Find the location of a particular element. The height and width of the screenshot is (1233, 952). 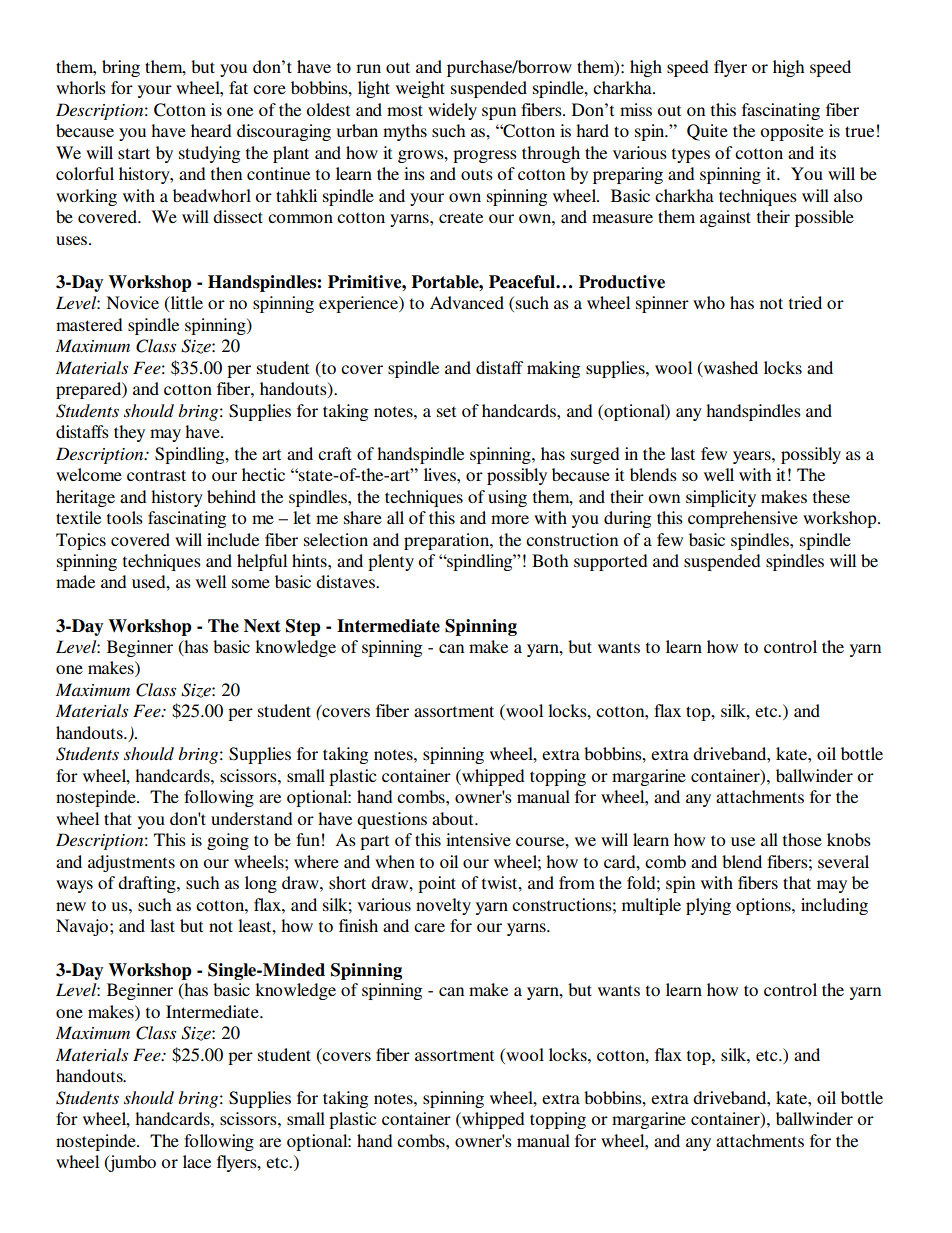

lace is located at coordinates (197, 1161).
